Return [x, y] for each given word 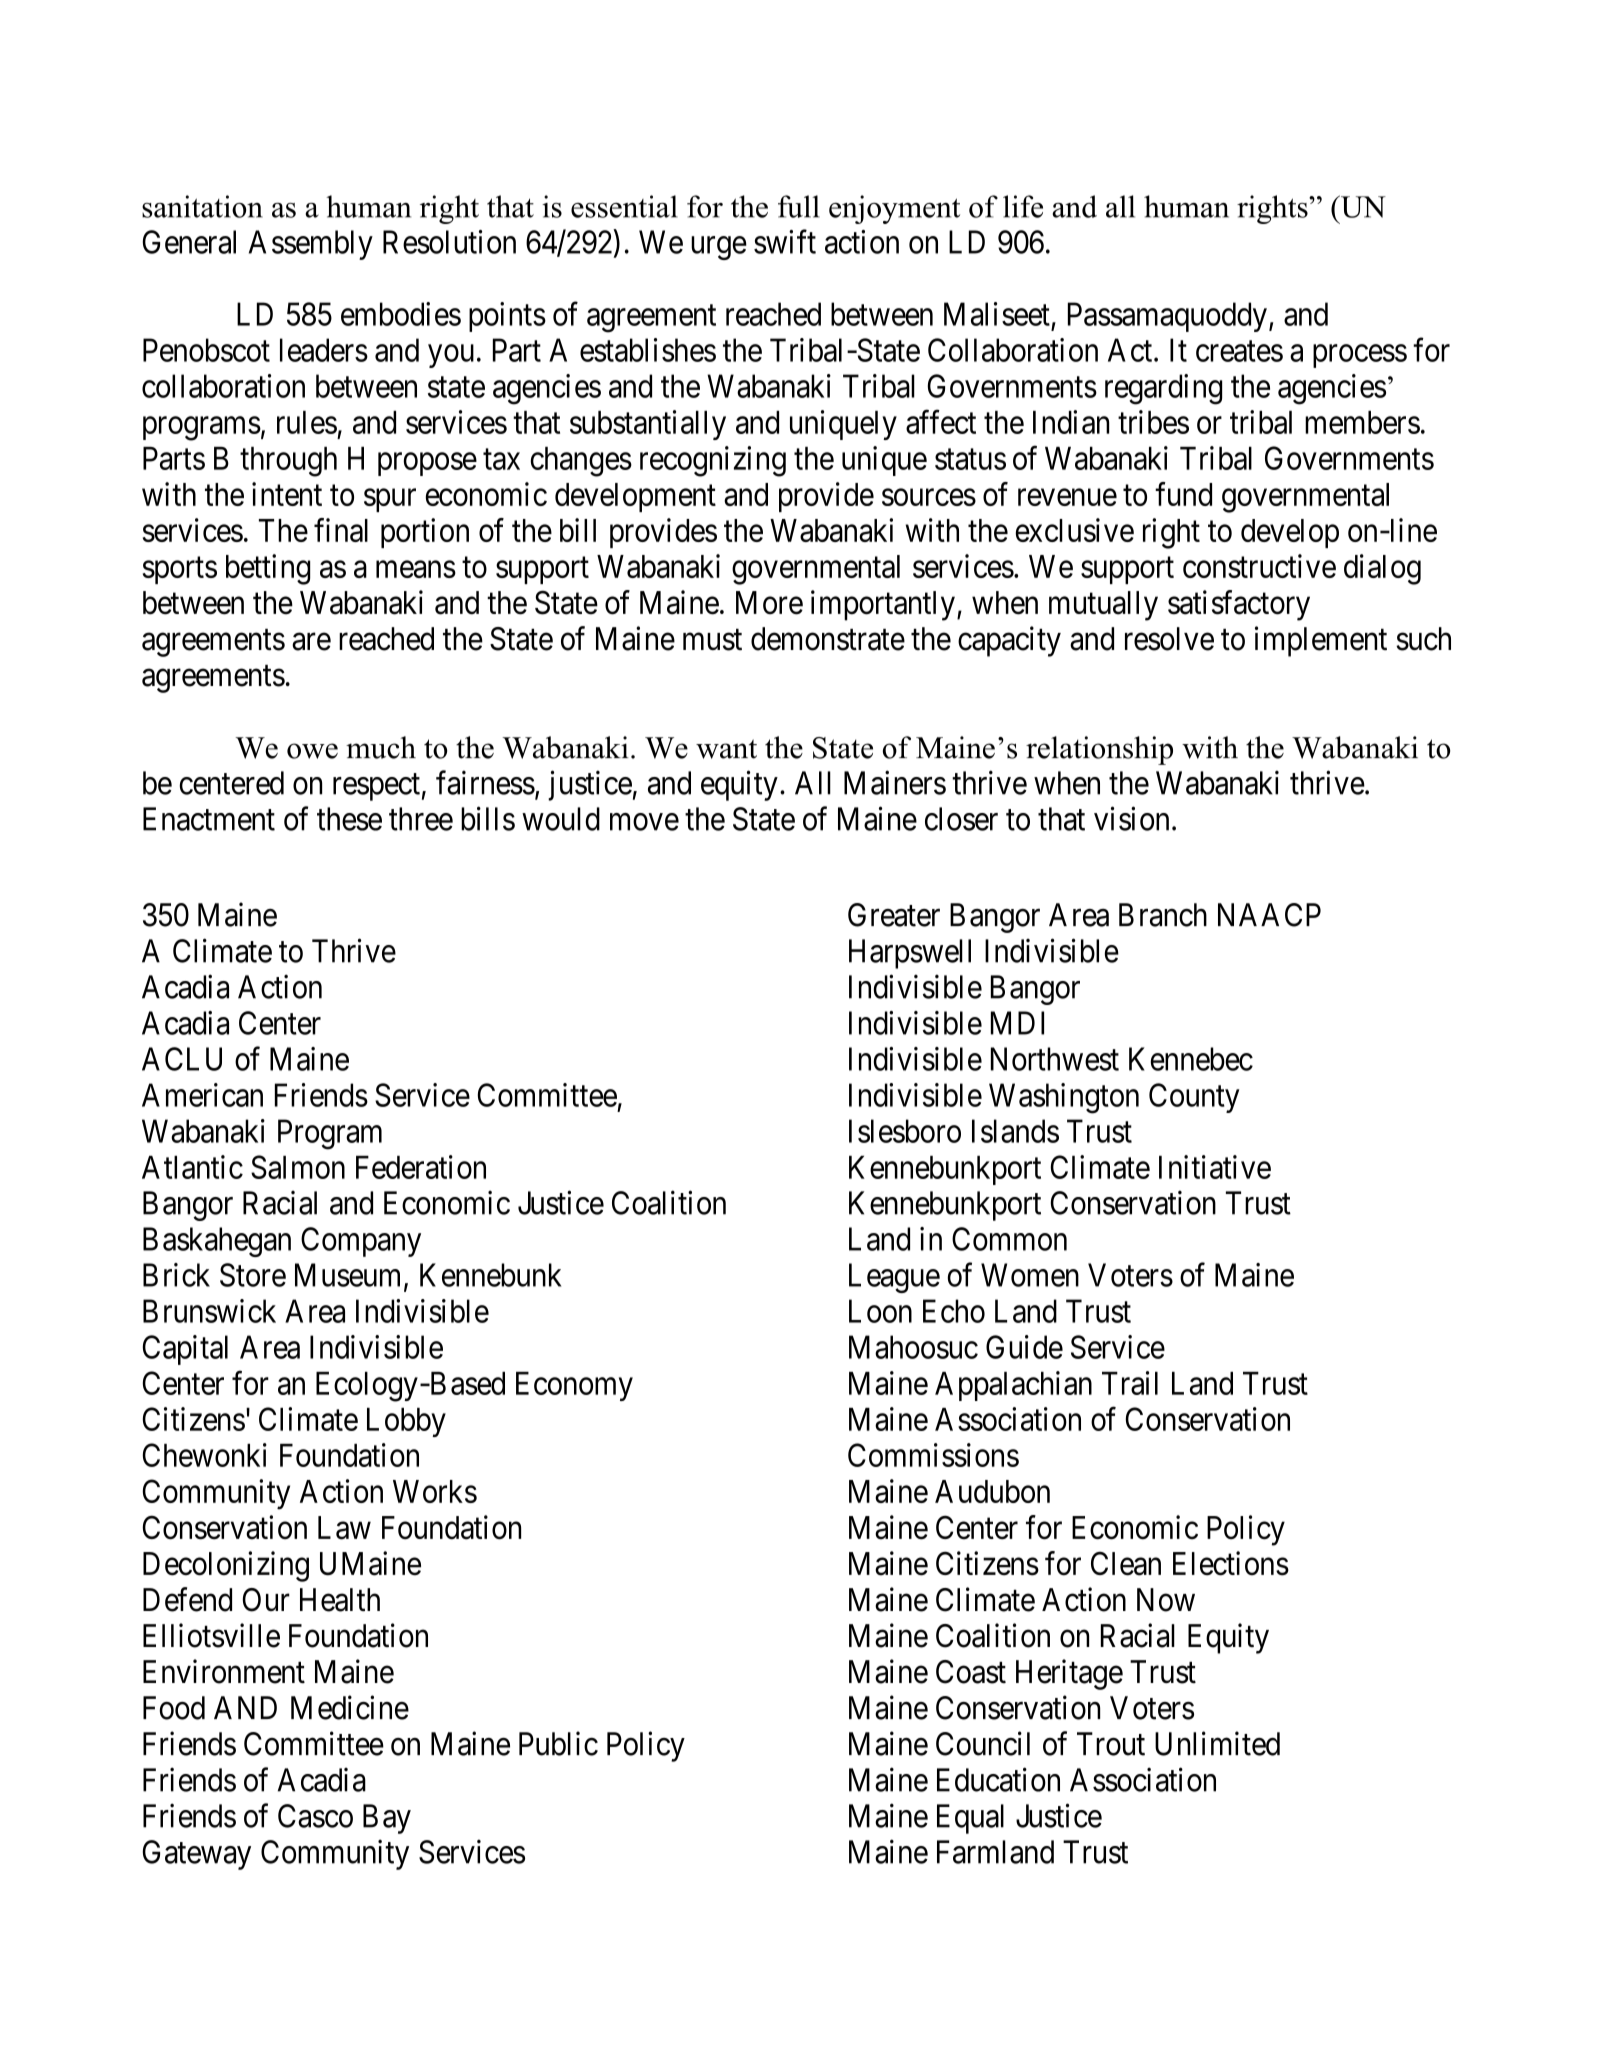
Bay [387, 1819]
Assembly [311, 245]
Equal [970, 1819]
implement [1321, 641]
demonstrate [828, 639]
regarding [1163, 389]
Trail [1130, 1383]
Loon [880, 1311]
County [1194, 1098]
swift [785, 241]
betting [268, 569]
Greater [894, 915]
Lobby [406, 1422]
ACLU [182, 1059]
